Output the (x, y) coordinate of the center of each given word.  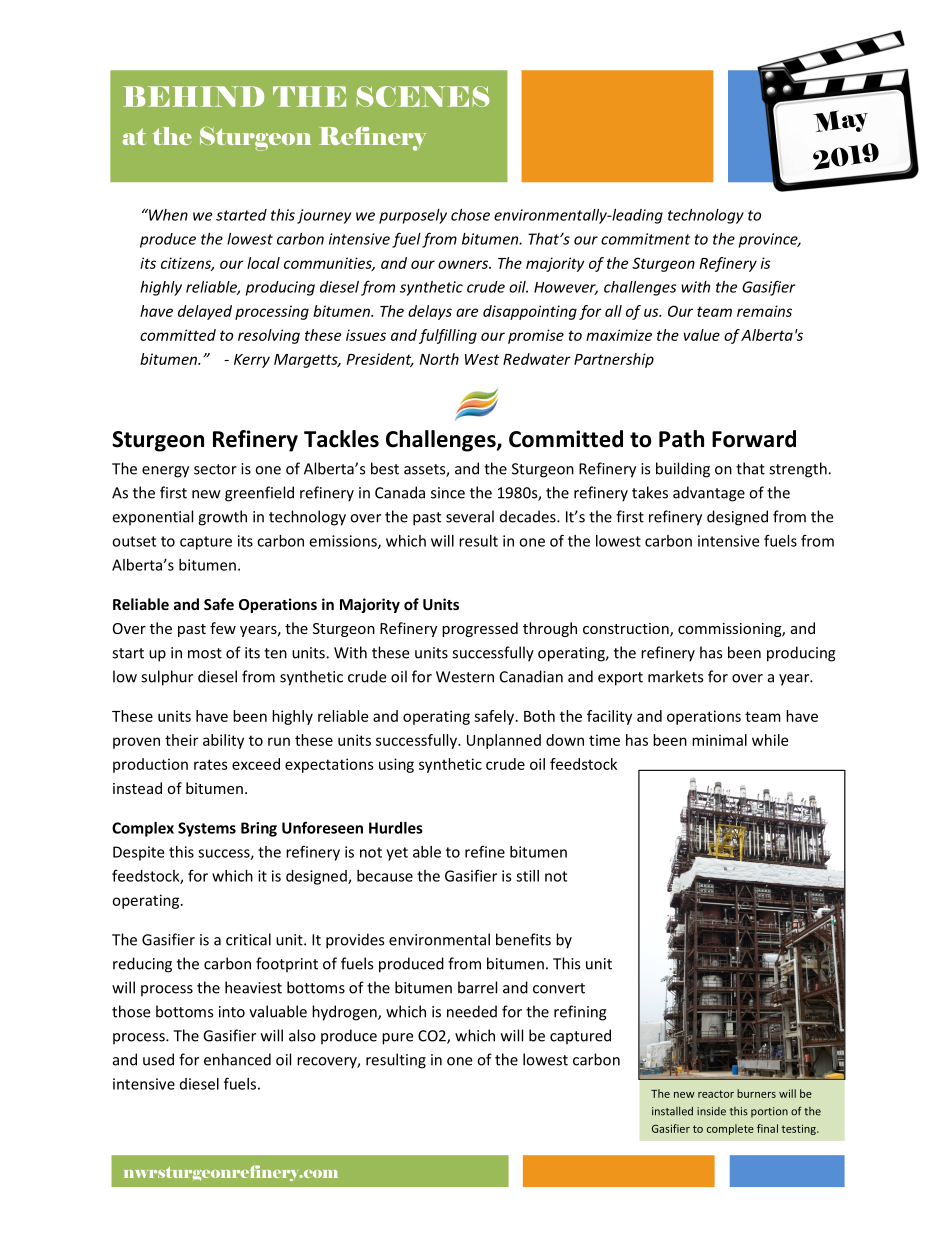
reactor (716, 1094)
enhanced (237, 1059)
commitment (645, 239)
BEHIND (193, 96)
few (223, 628)
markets (675, 676)
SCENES (423, 96)
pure (397, 1039)
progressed (480, 629)
